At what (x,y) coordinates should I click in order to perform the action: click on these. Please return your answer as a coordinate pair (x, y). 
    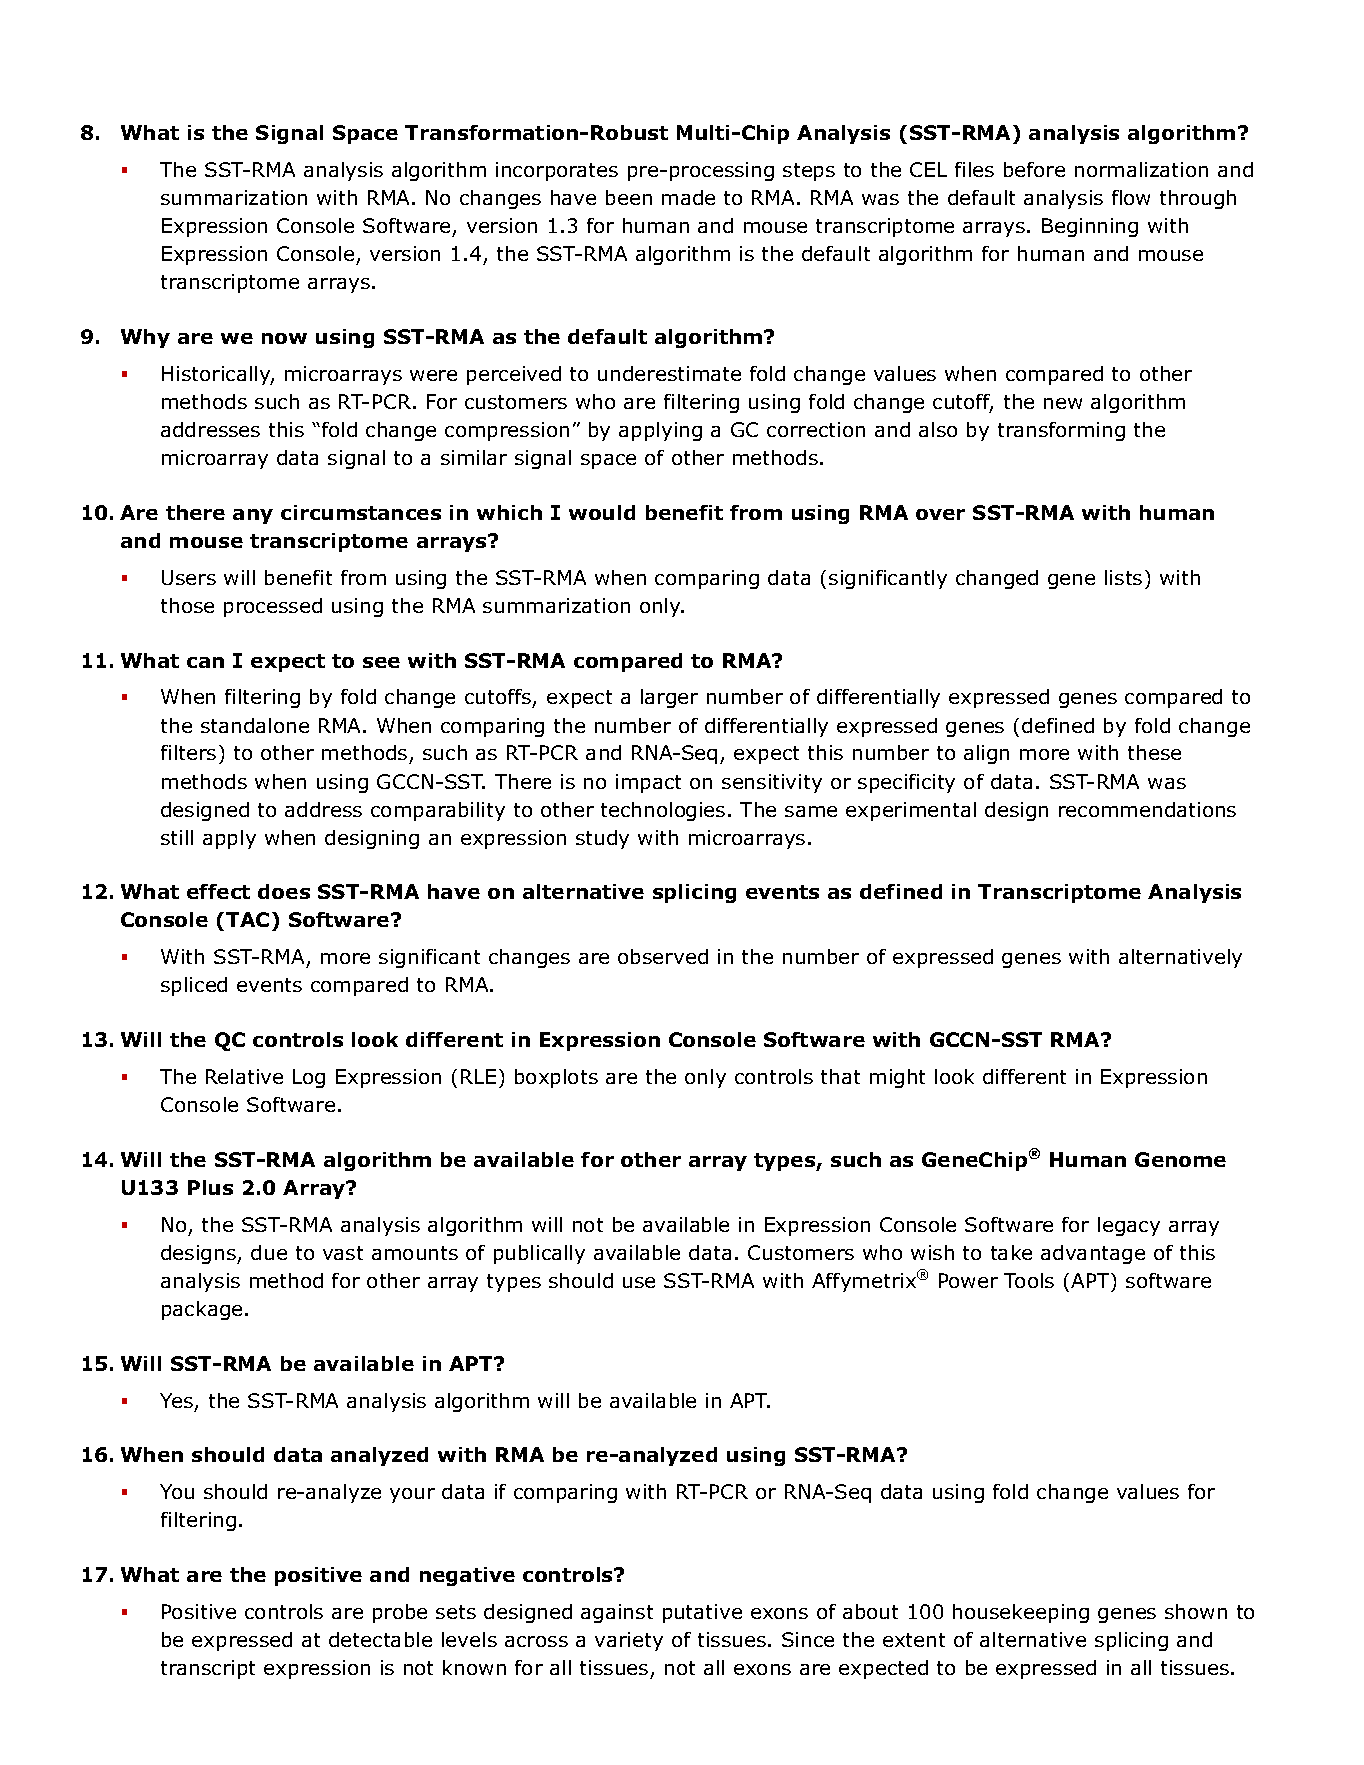
    Looking at the image, I should click on (1154, 752).
